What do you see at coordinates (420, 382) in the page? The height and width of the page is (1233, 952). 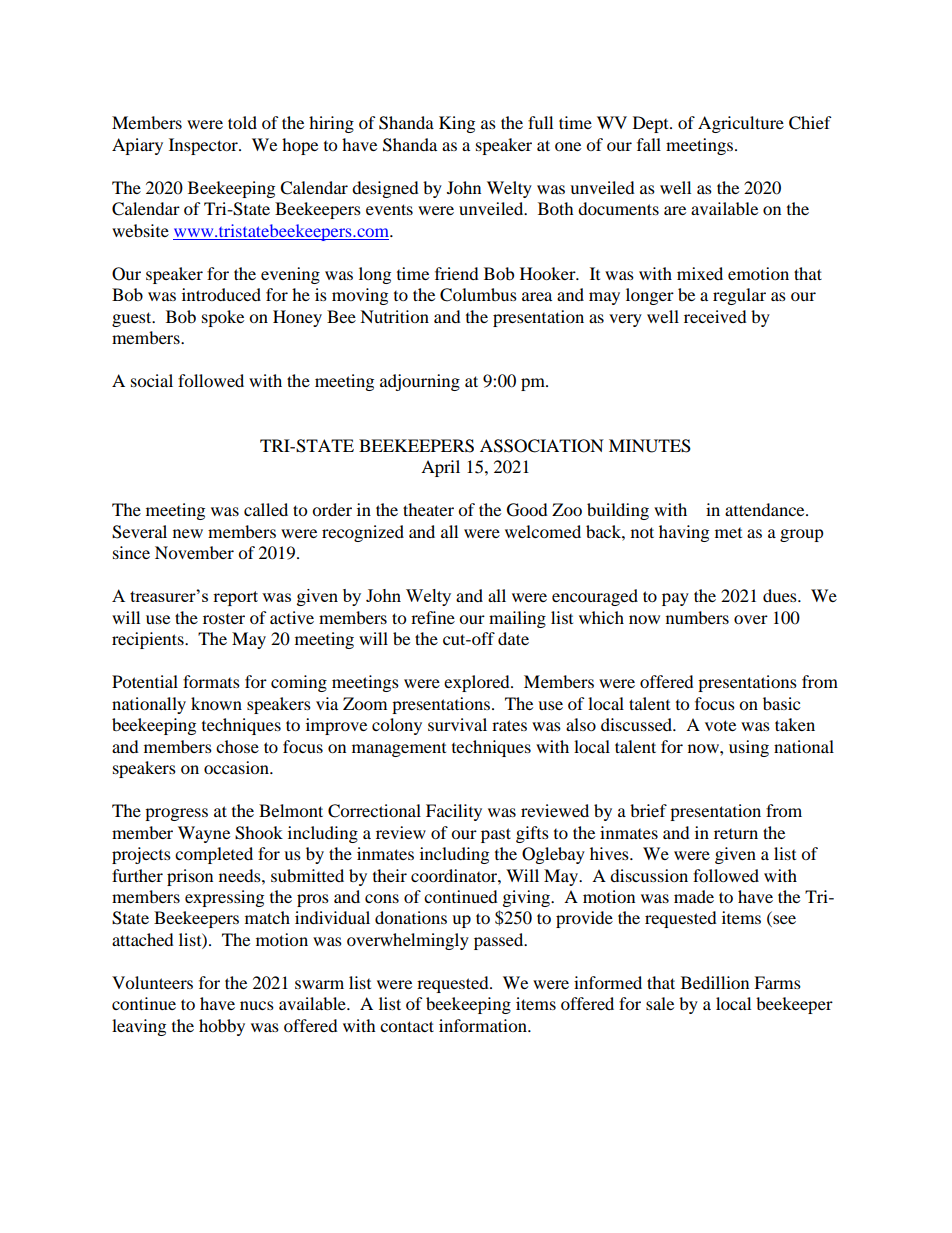 I see `adjourning` at bounding box center [420, 382].
